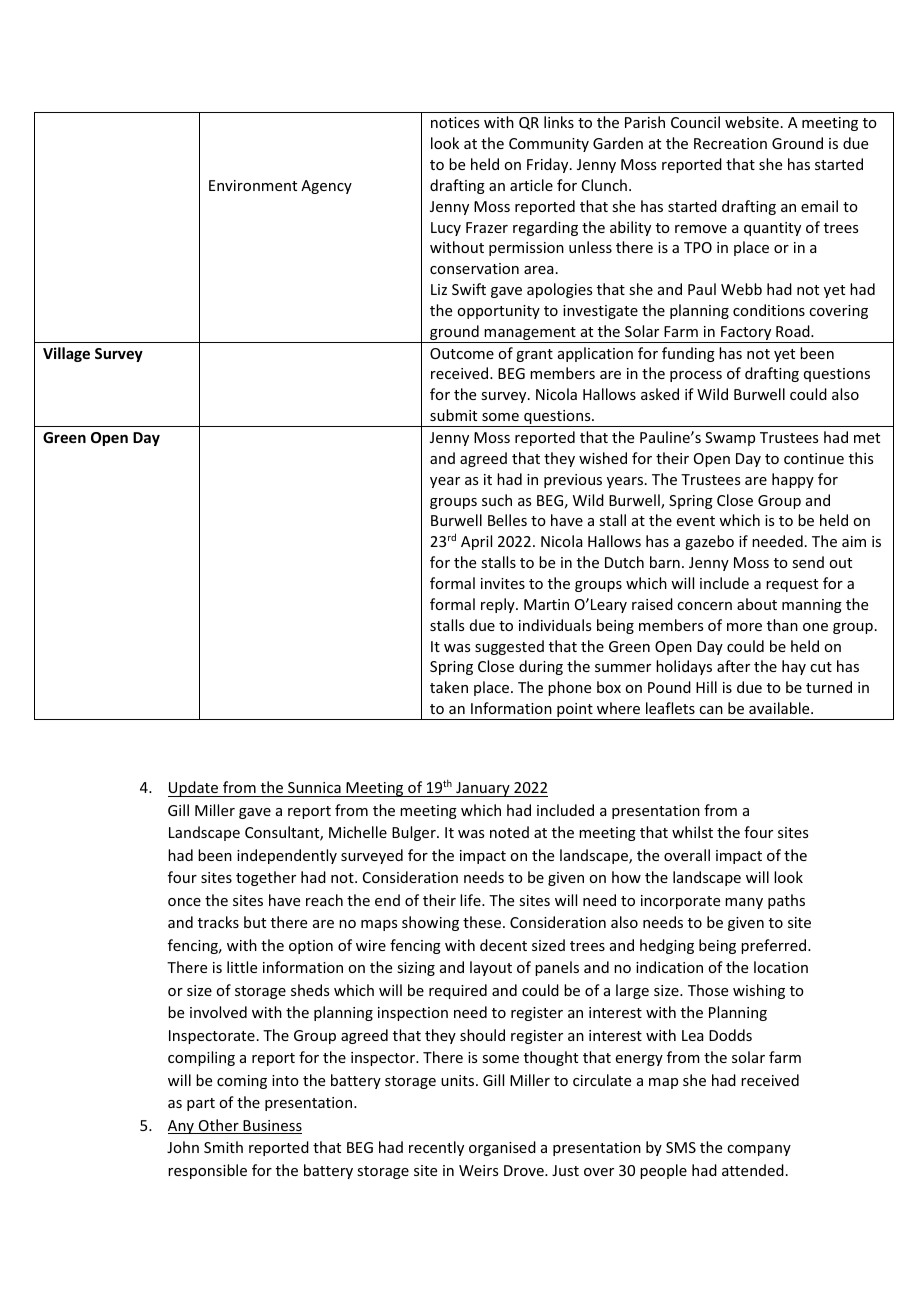  What do you see at coordinates (183, 1147) in the screenshot?
I see `John` at bounding box center [183, 1147].
